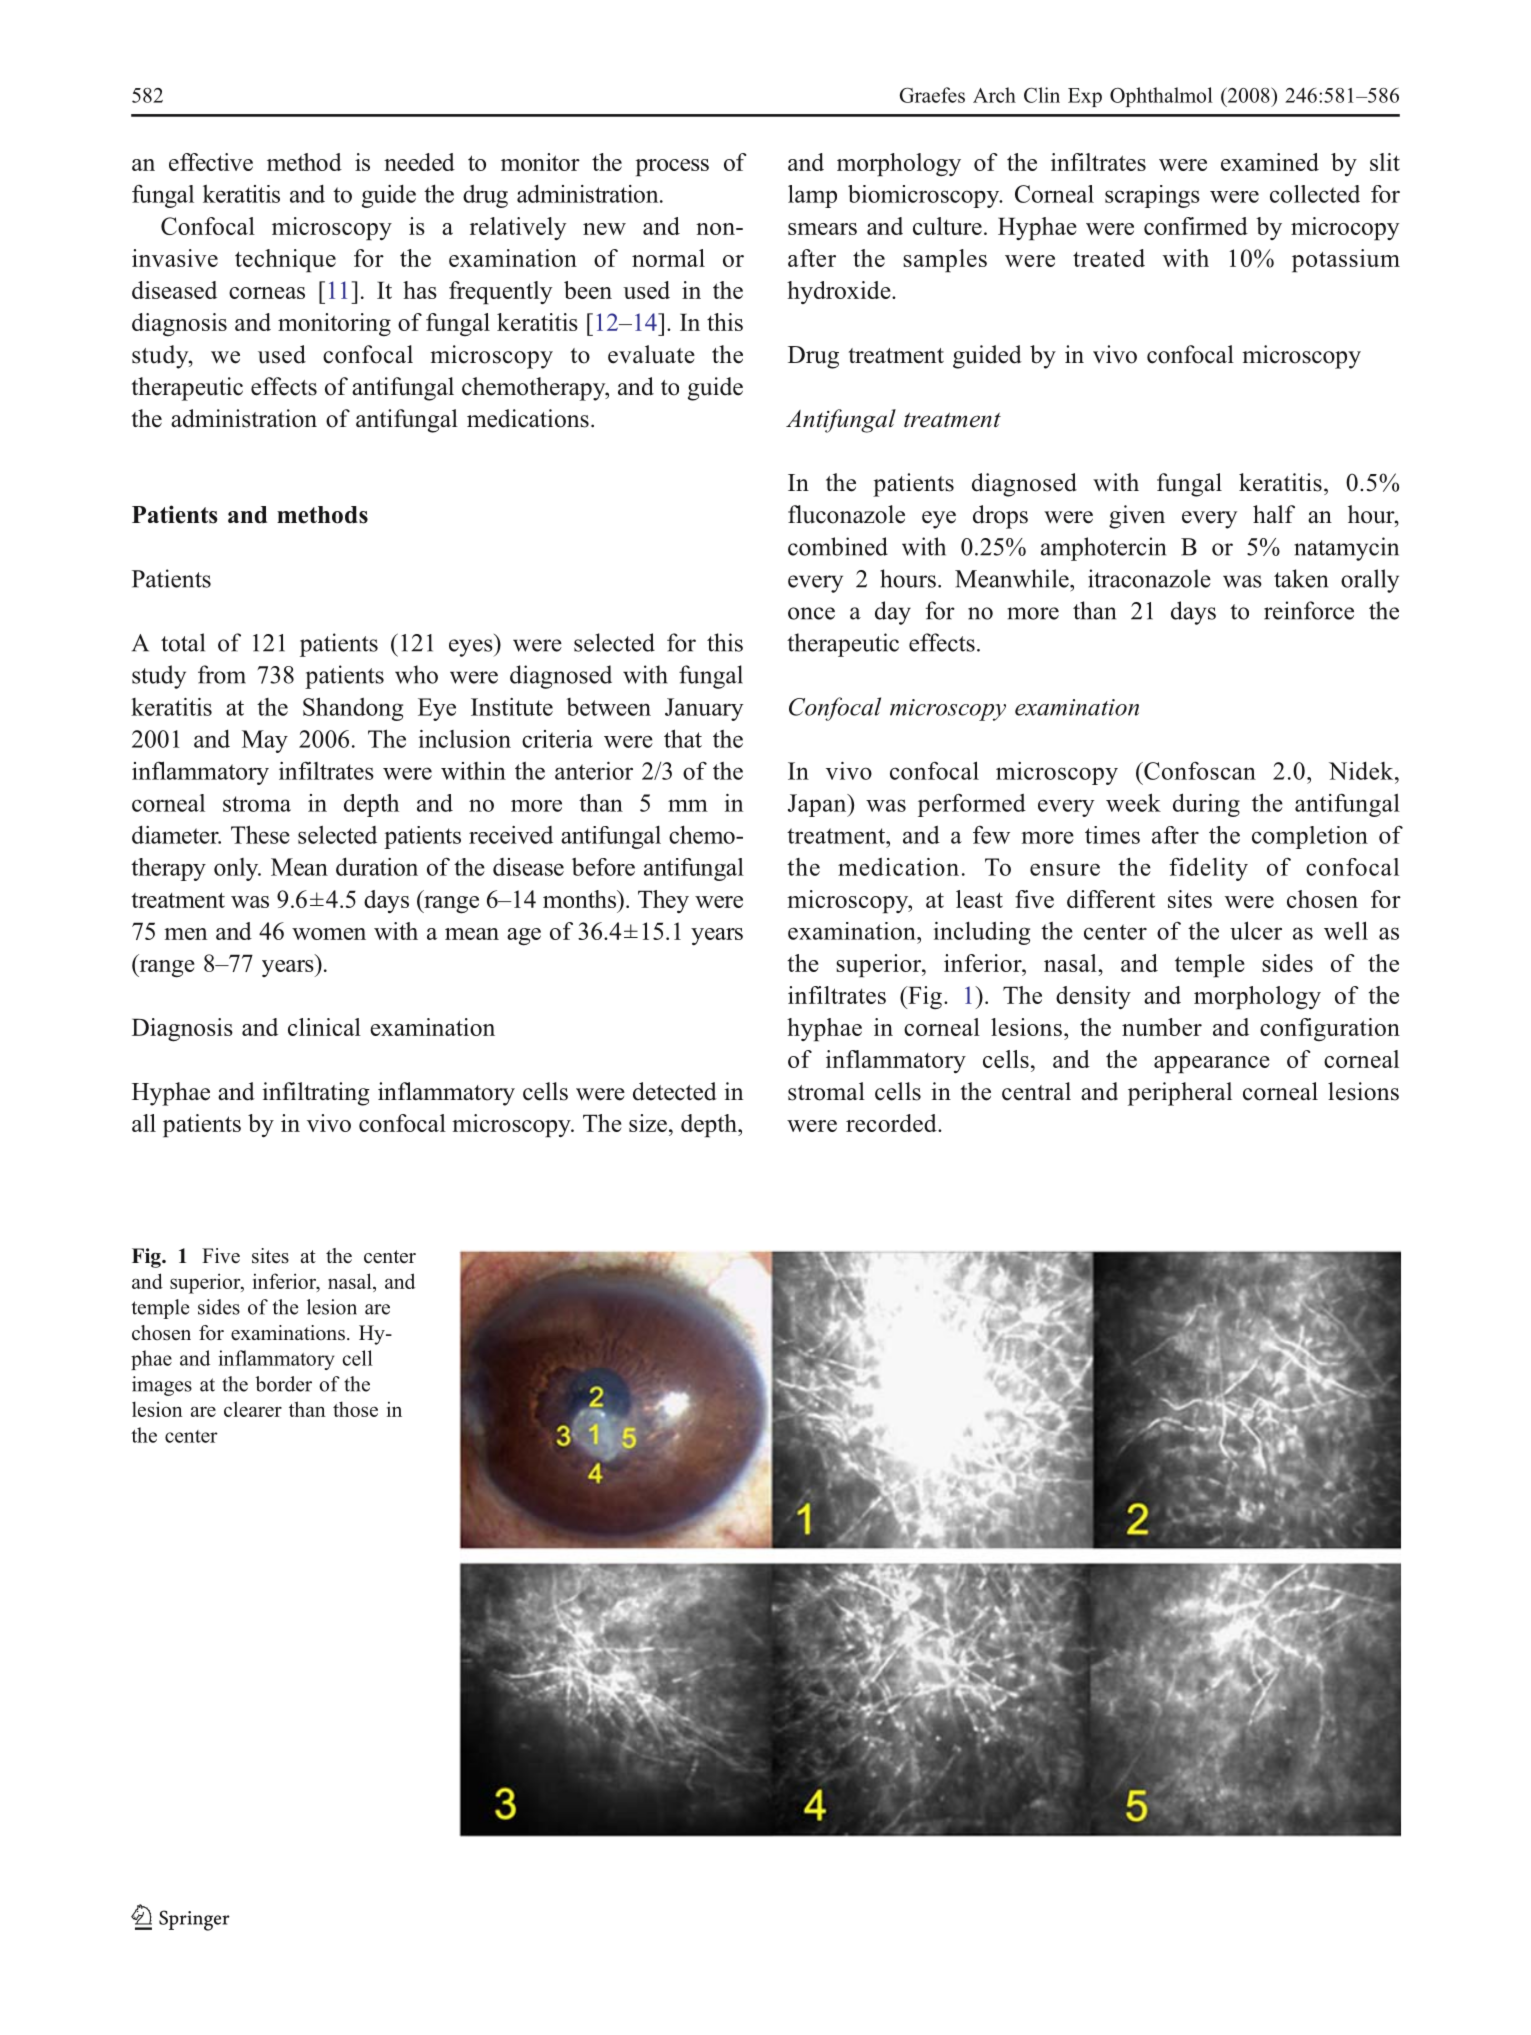 The width and height of the screenshot is (1531, 2035). What do you see at coordinates (672, 168) in the screenshot?
I see `process` at bounding box center [672, 168].
